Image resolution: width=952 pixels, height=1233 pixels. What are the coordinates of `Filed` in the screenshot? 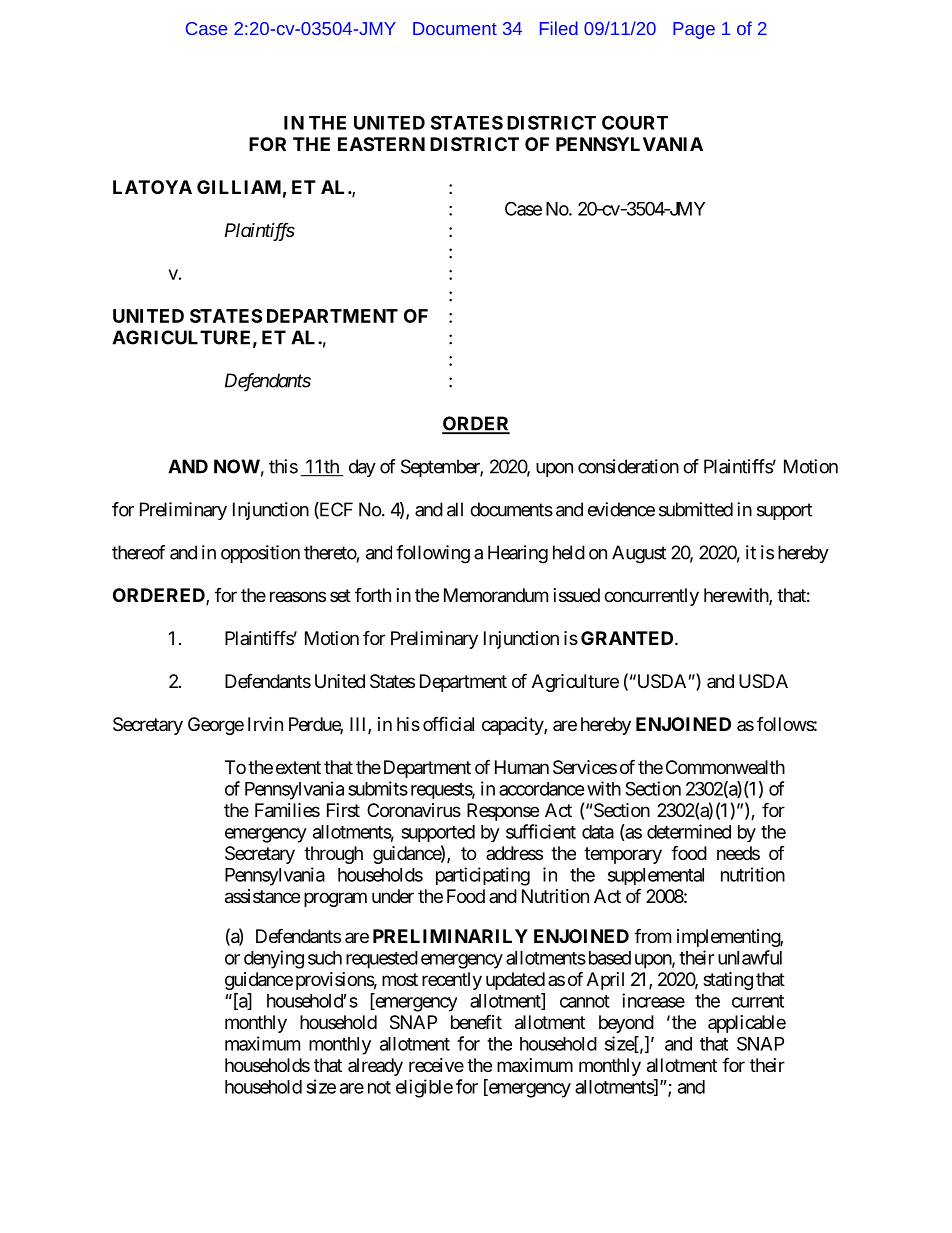 It's located at (559, 28).
